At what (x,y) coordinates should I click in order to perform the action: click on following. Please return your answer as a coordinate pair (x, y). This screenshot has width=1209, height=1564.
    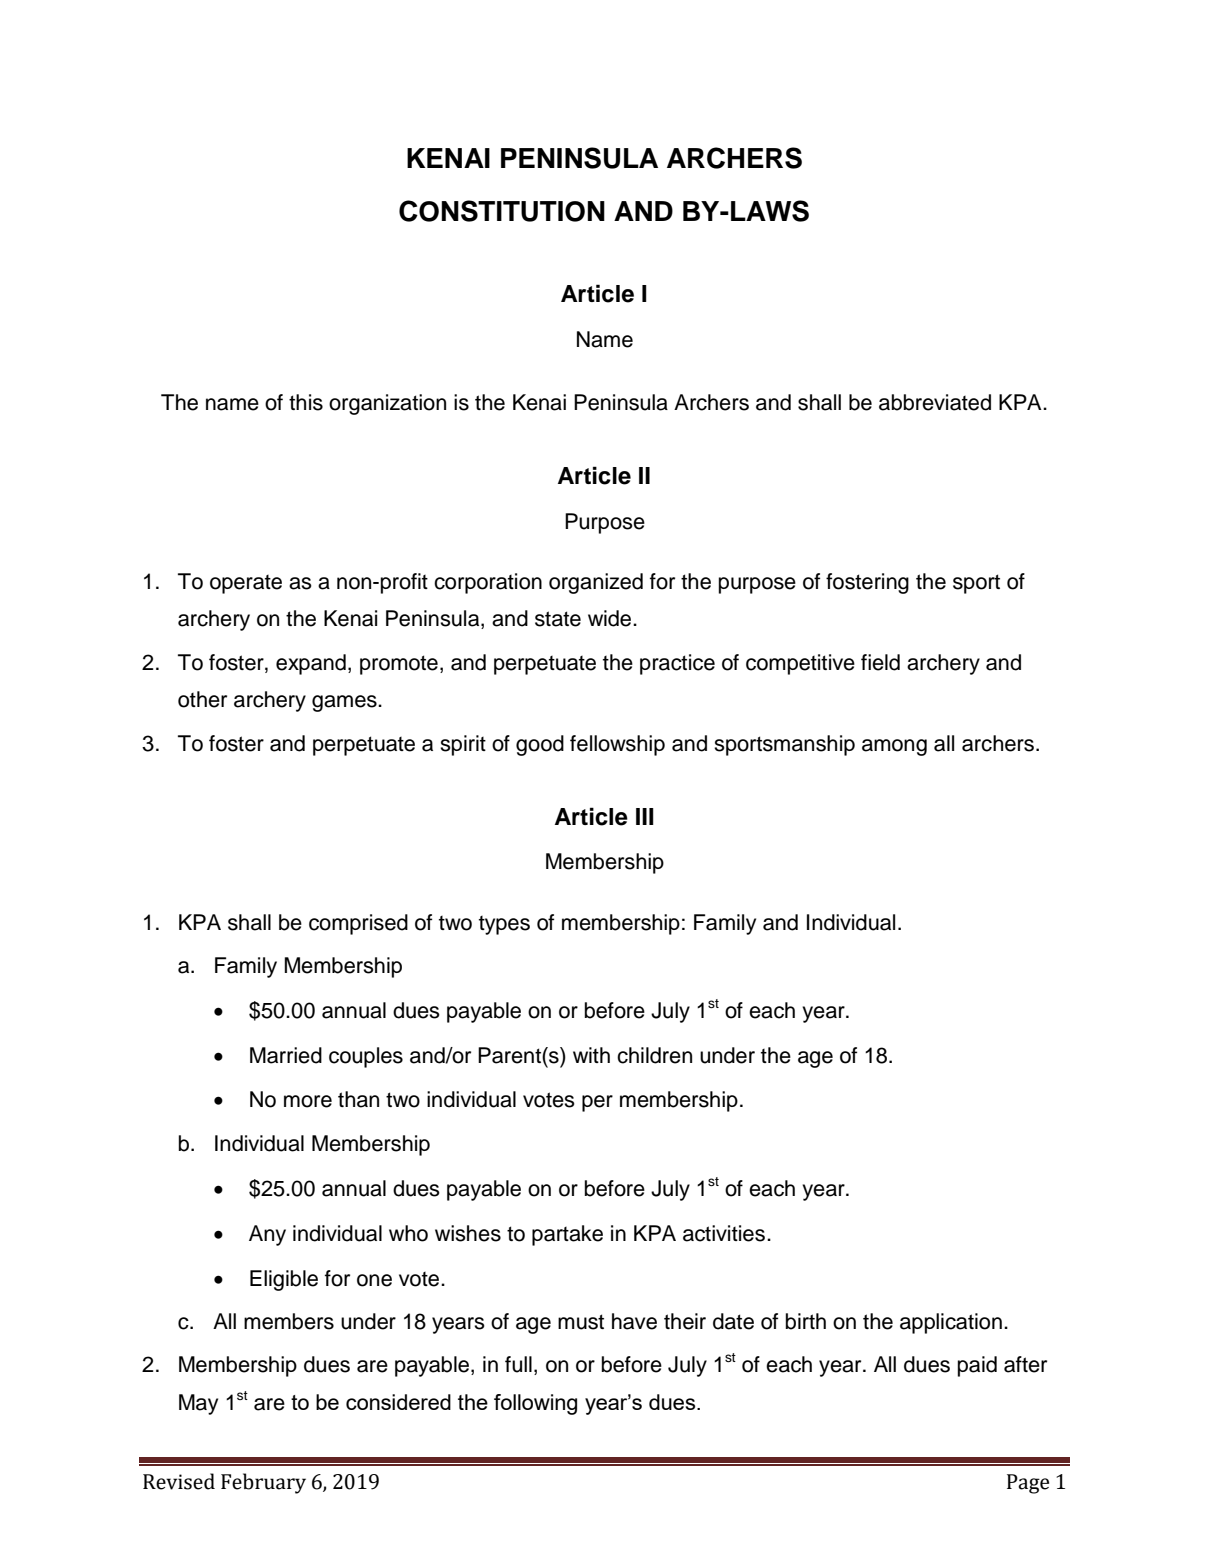
    Looking at the image, I should click on (535, 1404).
